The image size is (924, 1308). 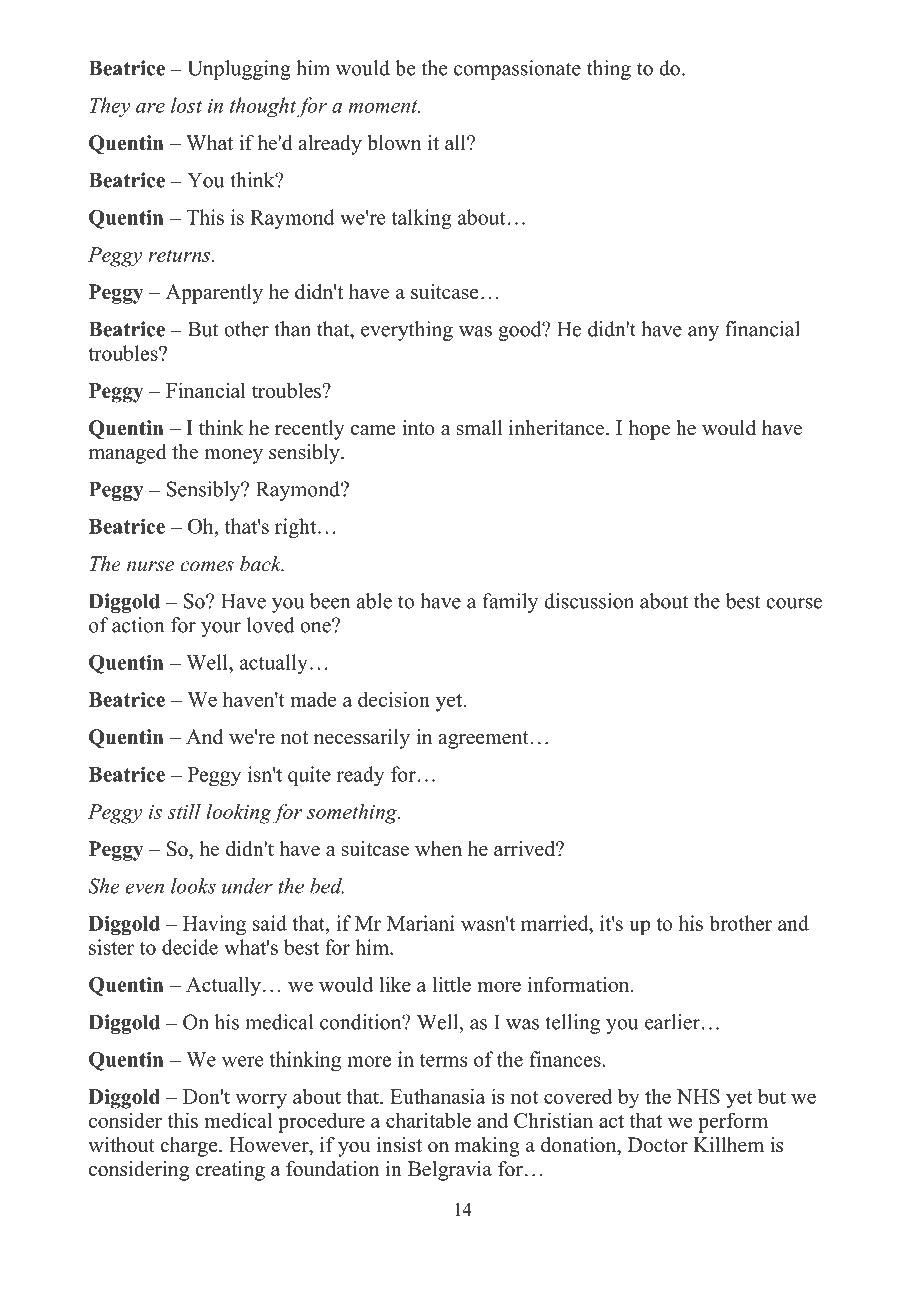 What do you see at coordinates (438, 849) in the screenshot?
I see `when` at bounding box center [438, 849].
